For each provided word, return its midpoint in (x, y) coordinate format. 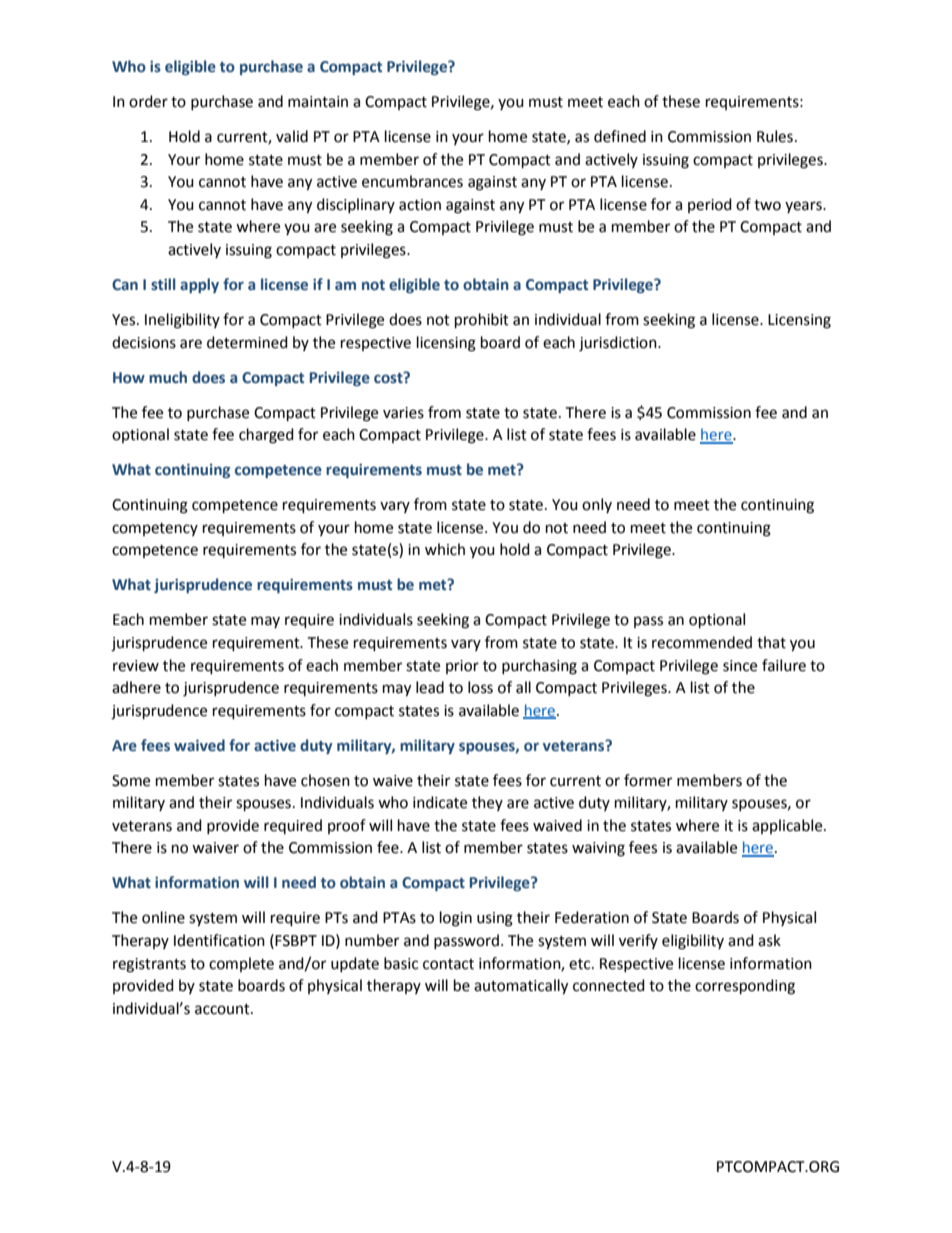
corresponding (745, 987)
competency (155, 529)
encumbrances (412, 181)
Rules (775, 136)
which (445, 549)
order (148, 101)
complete (241, 964)
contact (448, 964)
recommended (702, 642)
